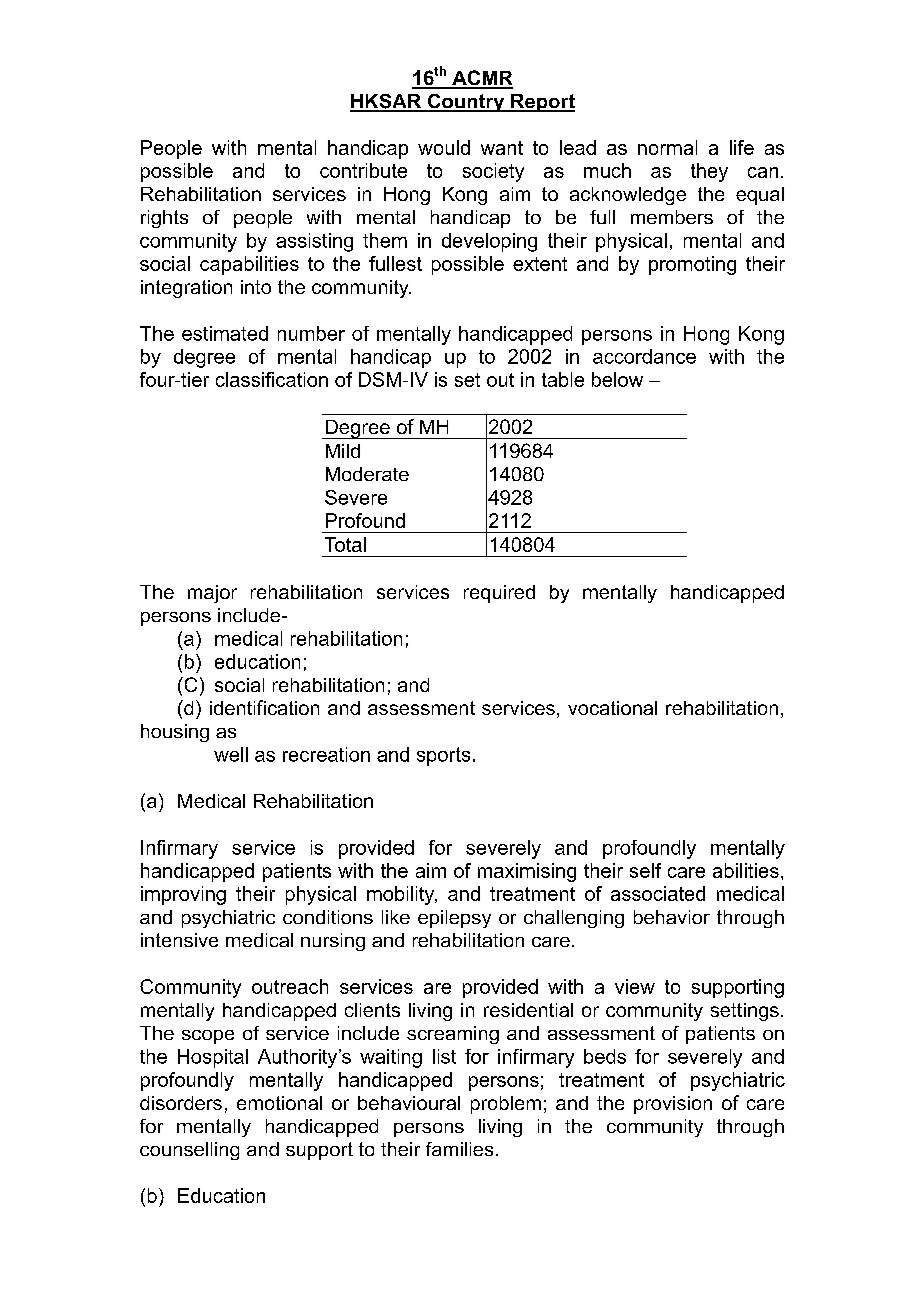  I want to click on classification, so click(272, 379).
